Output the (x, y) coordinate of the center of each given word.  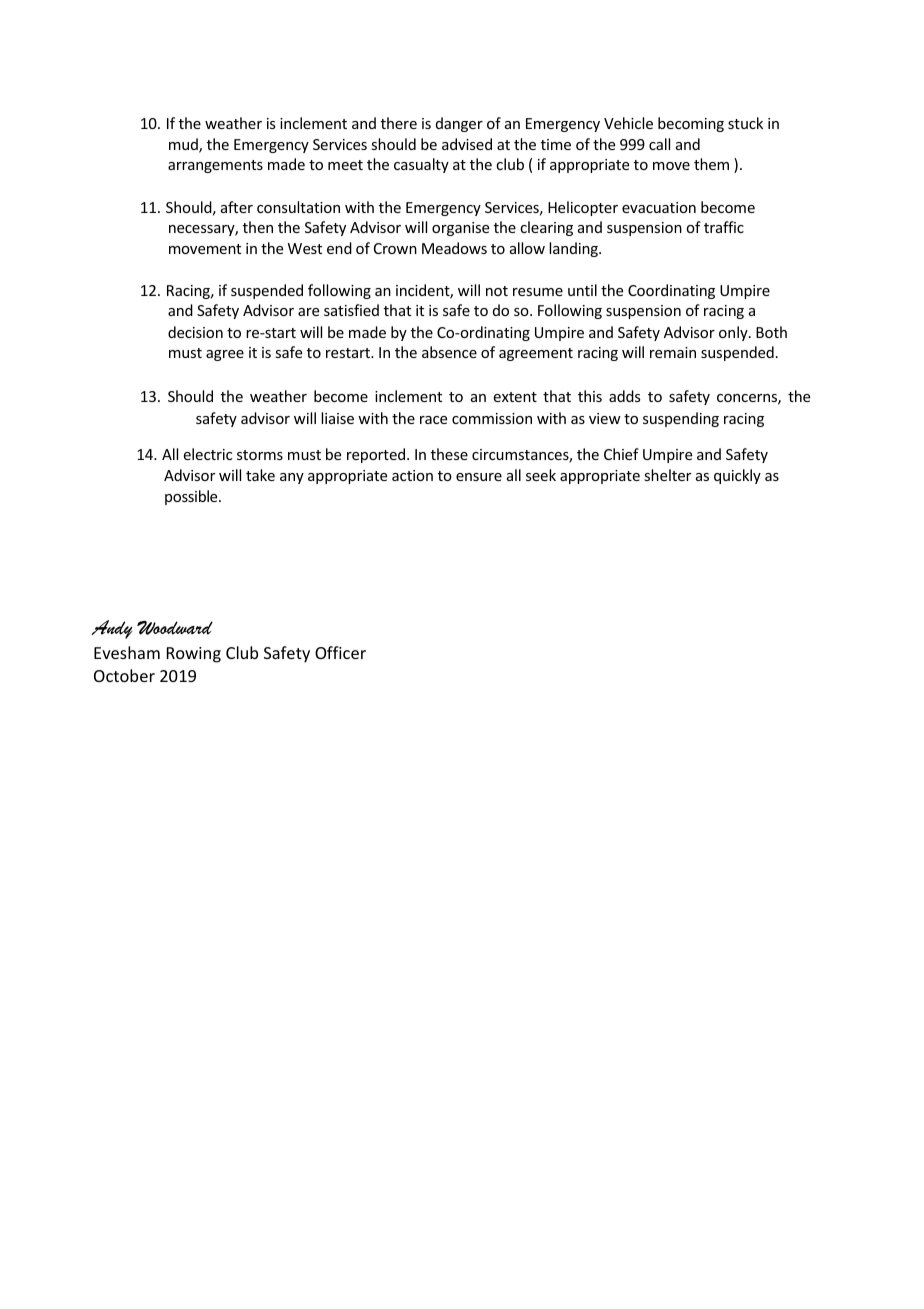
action (412, 475)
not (497, 291)
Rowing (194, 655)
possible (192, 497)
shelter (667, 475)
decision (195, 332)
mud (184, 145)
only (734, 333)
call (659, 144)
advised (467, 144)
